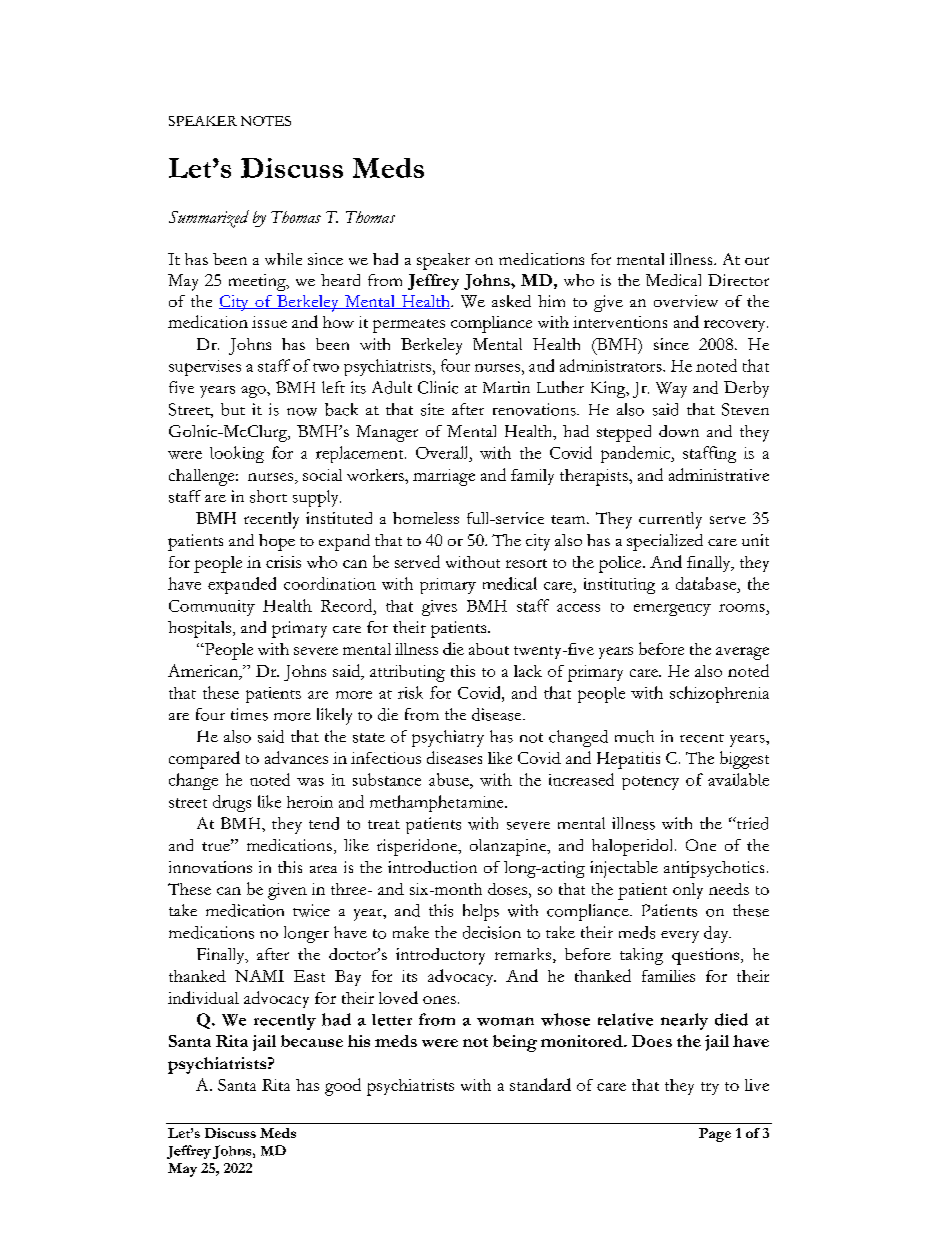  What do you see at coordinates (540, 1084) in the image?
I see `standard` at bounding box center [540, 1084].
